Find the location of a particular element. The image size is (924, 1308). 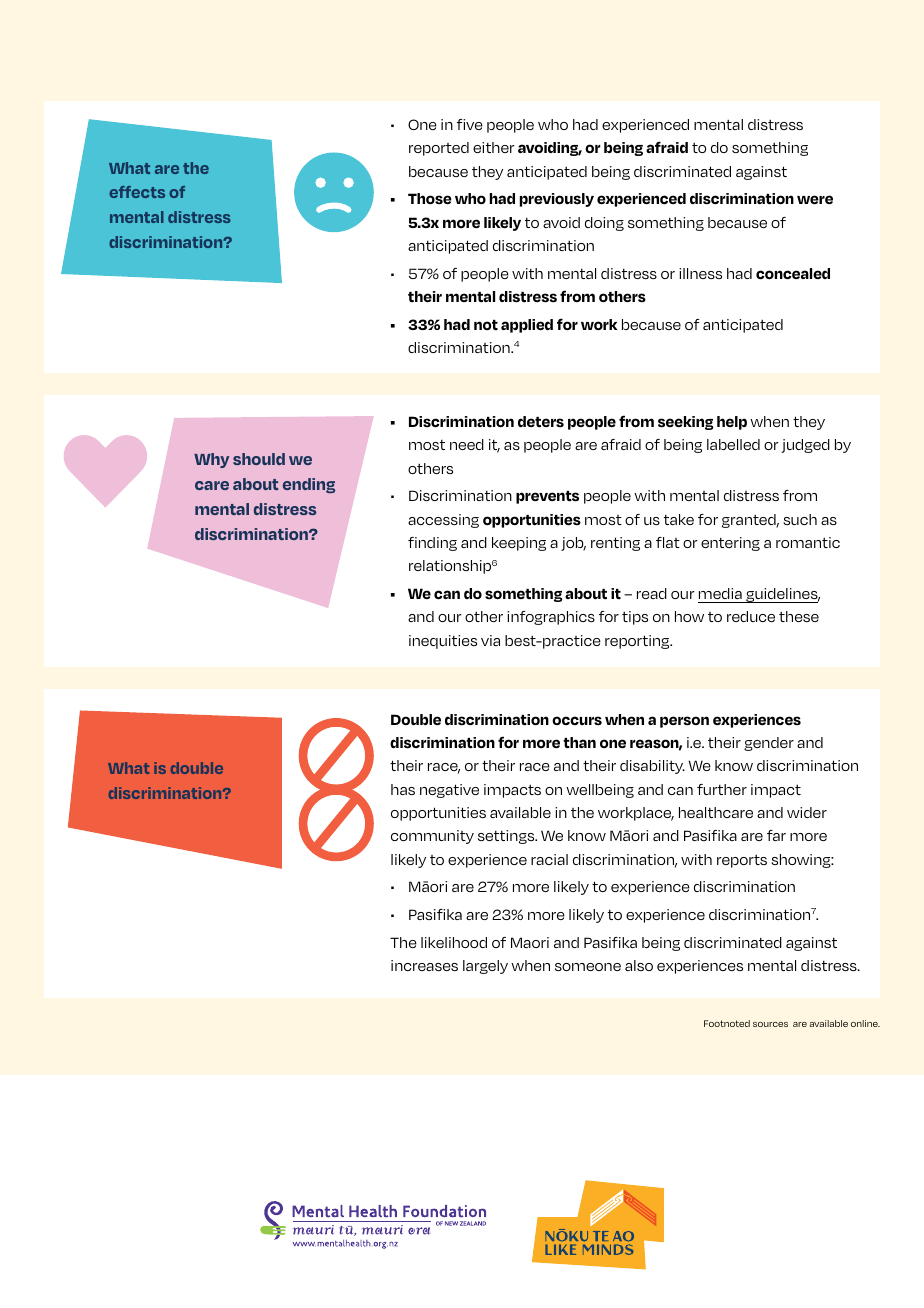

effects is located at coordinates (137, 192).
